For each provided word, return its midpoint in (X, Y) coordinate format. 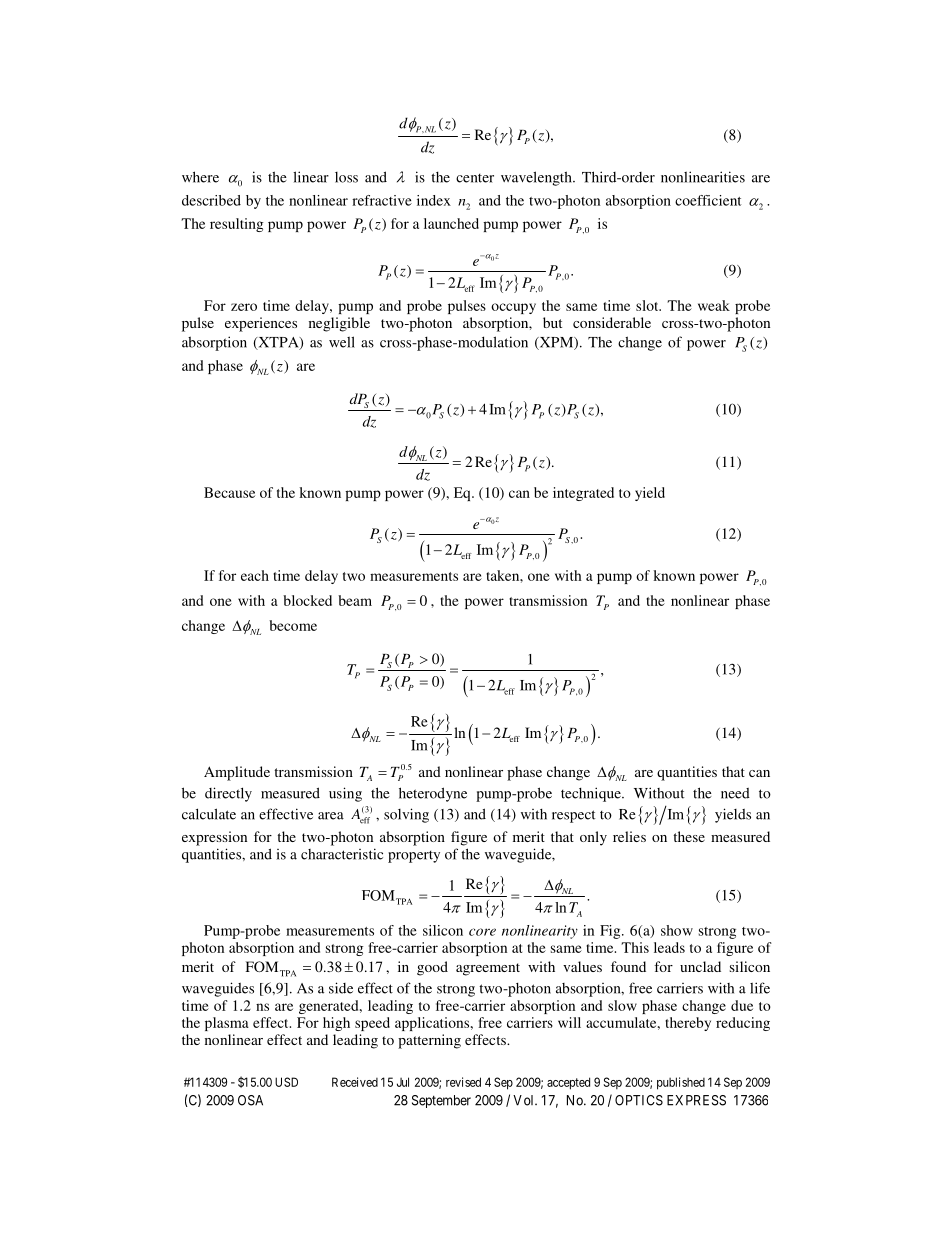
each (255, 575)
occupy (513, 308)
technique (592, 794)
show (677, 930)
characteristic (342, 854)
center (475, 178)
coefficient (708, 200)
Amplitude (237, 773)
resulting (237, 225)
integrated (583, 494)
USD (286, 1082)
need (735, 793)
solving (406, 815)
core (482, 932)
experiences (261, 324)
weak (714, 305)
